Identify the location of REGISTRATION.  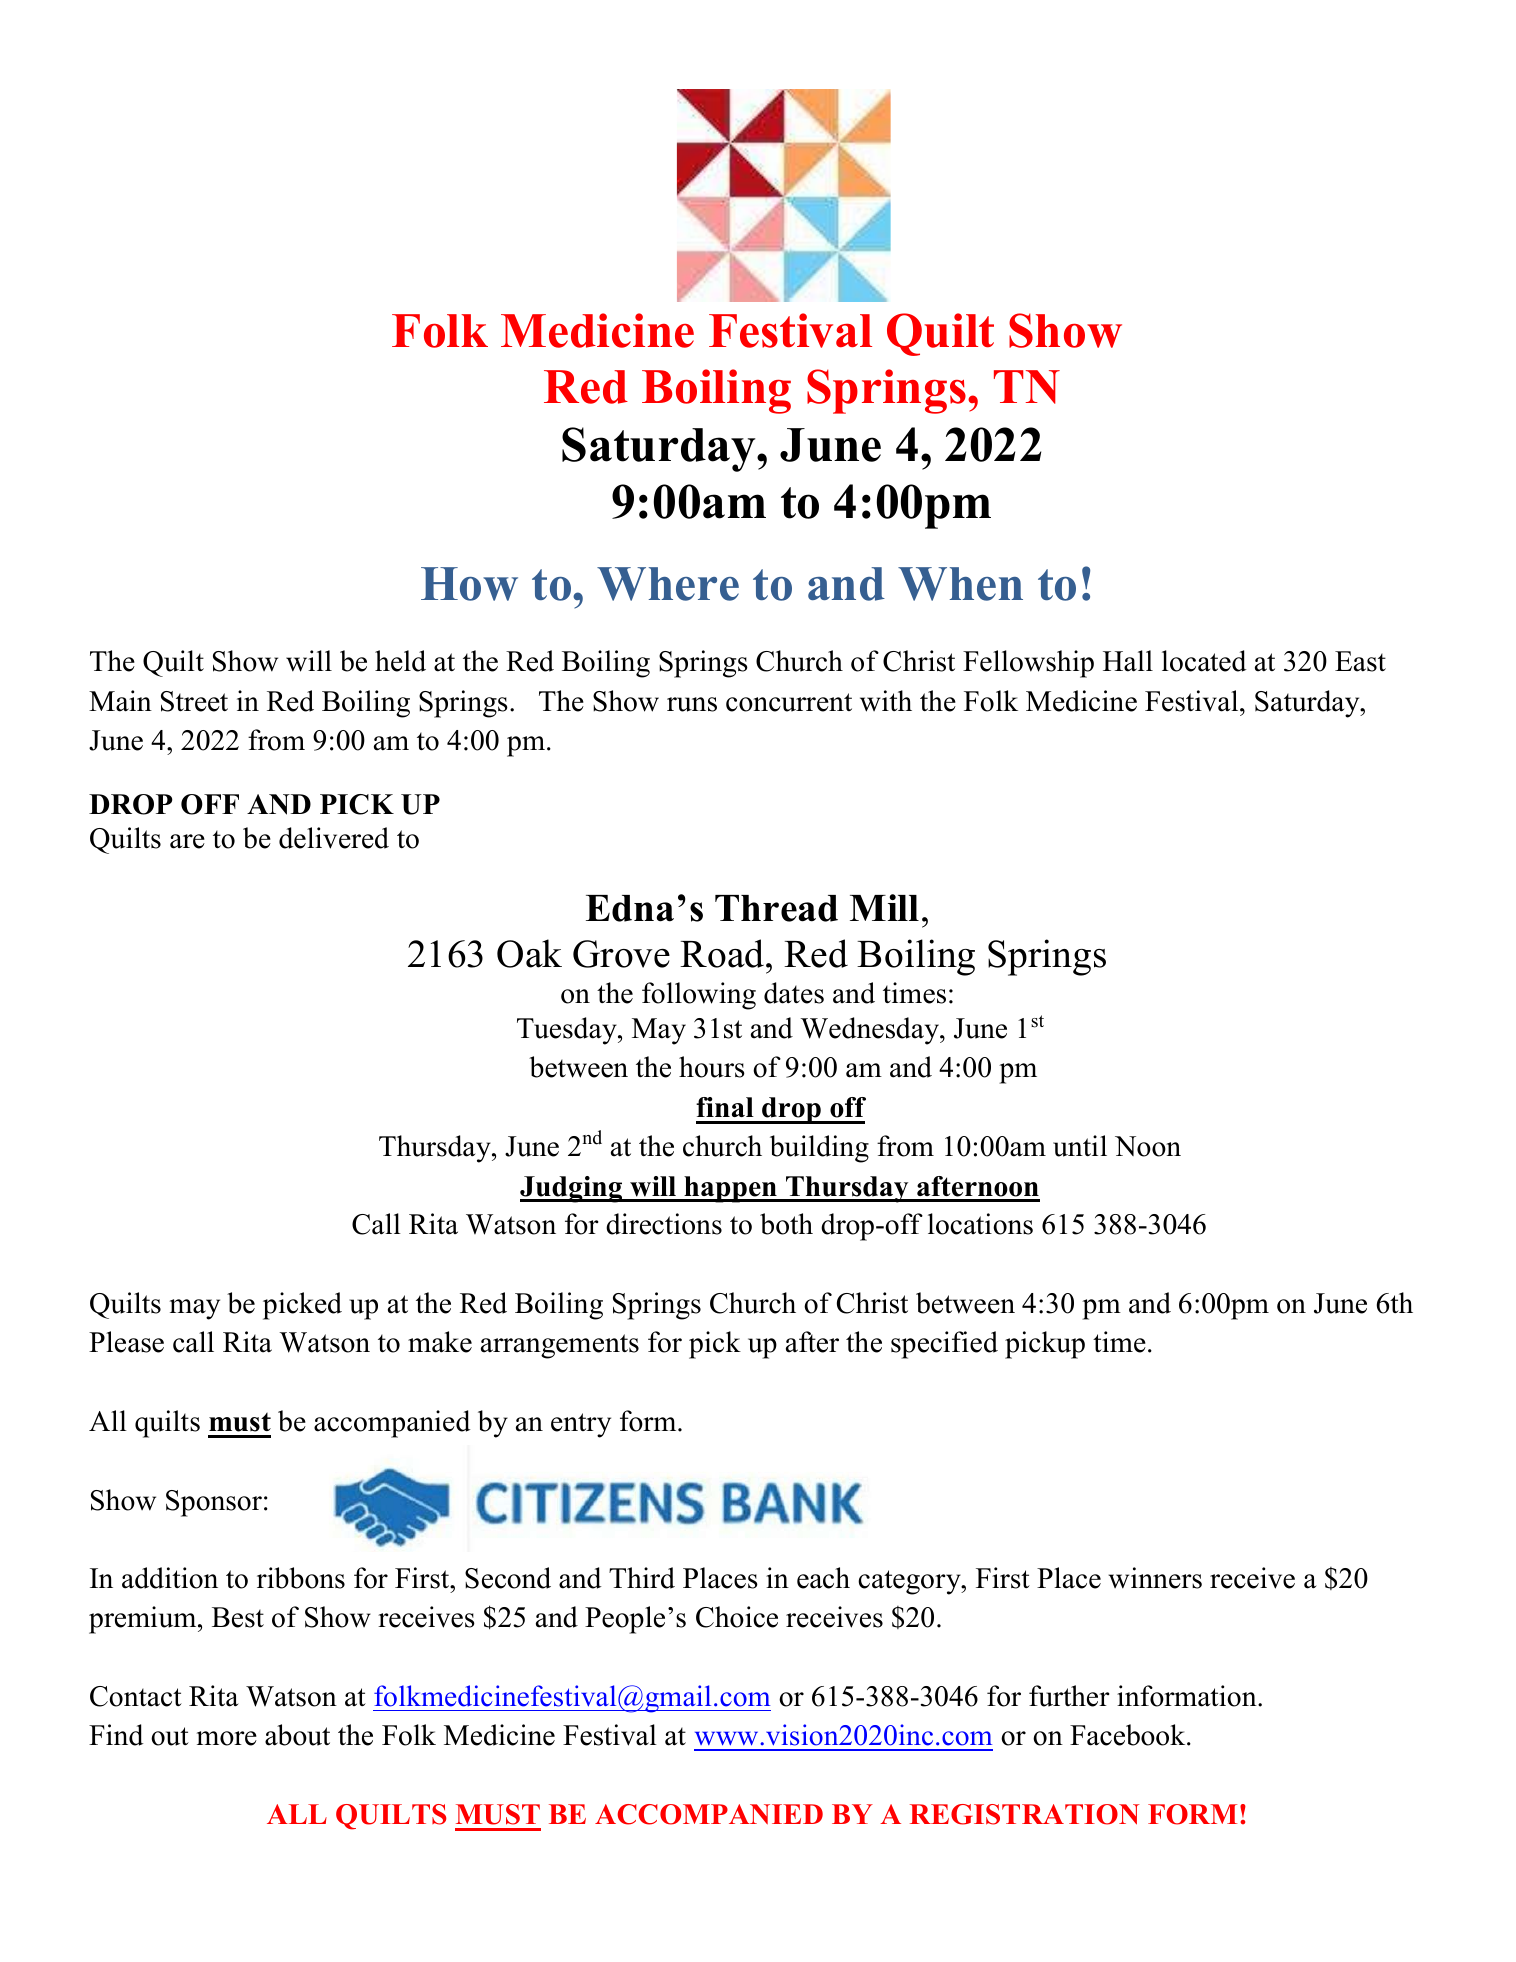
(1024, 1814).
